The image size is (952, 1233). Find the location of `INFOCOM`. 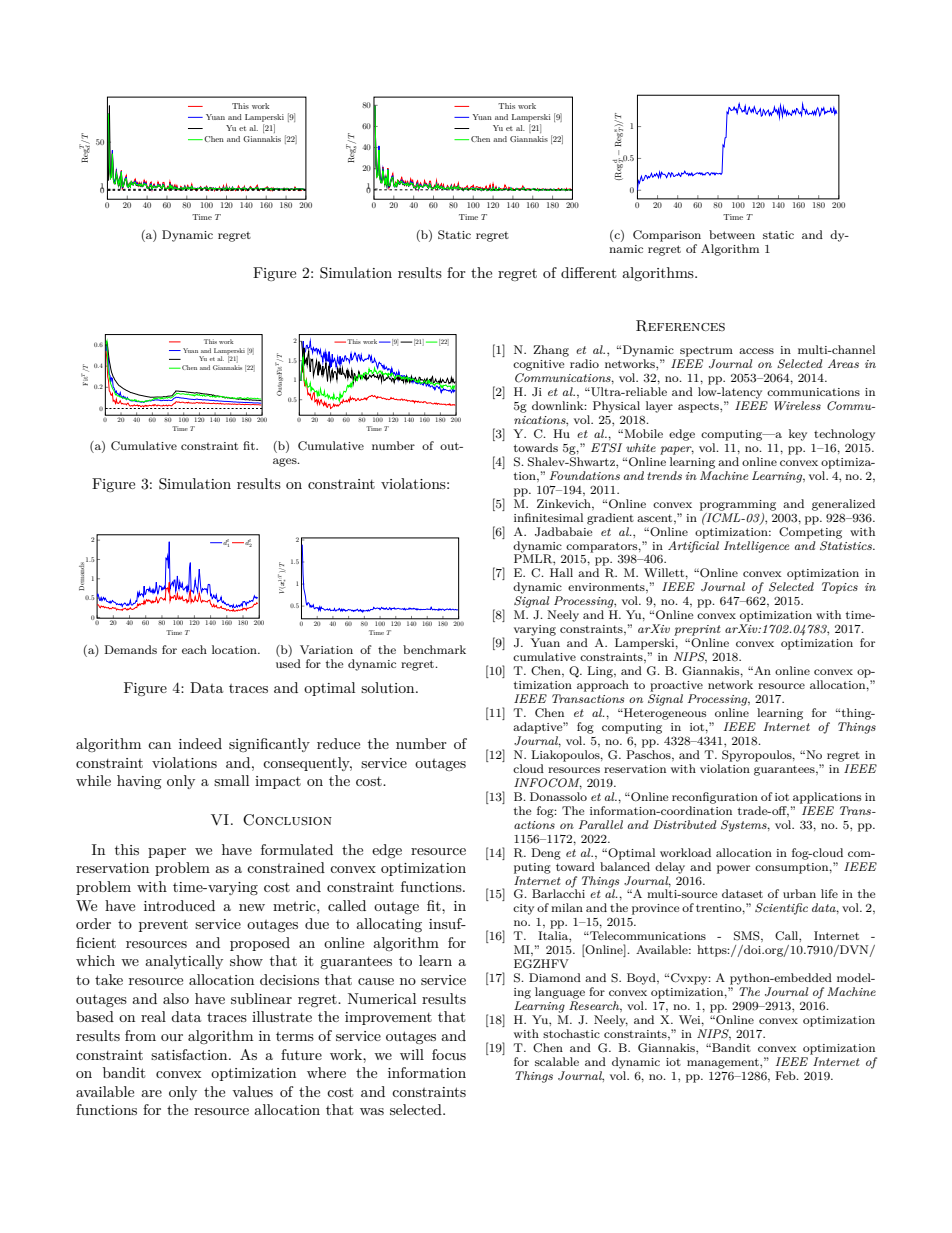

INFOCOM is located at coordinates (548, 783).
